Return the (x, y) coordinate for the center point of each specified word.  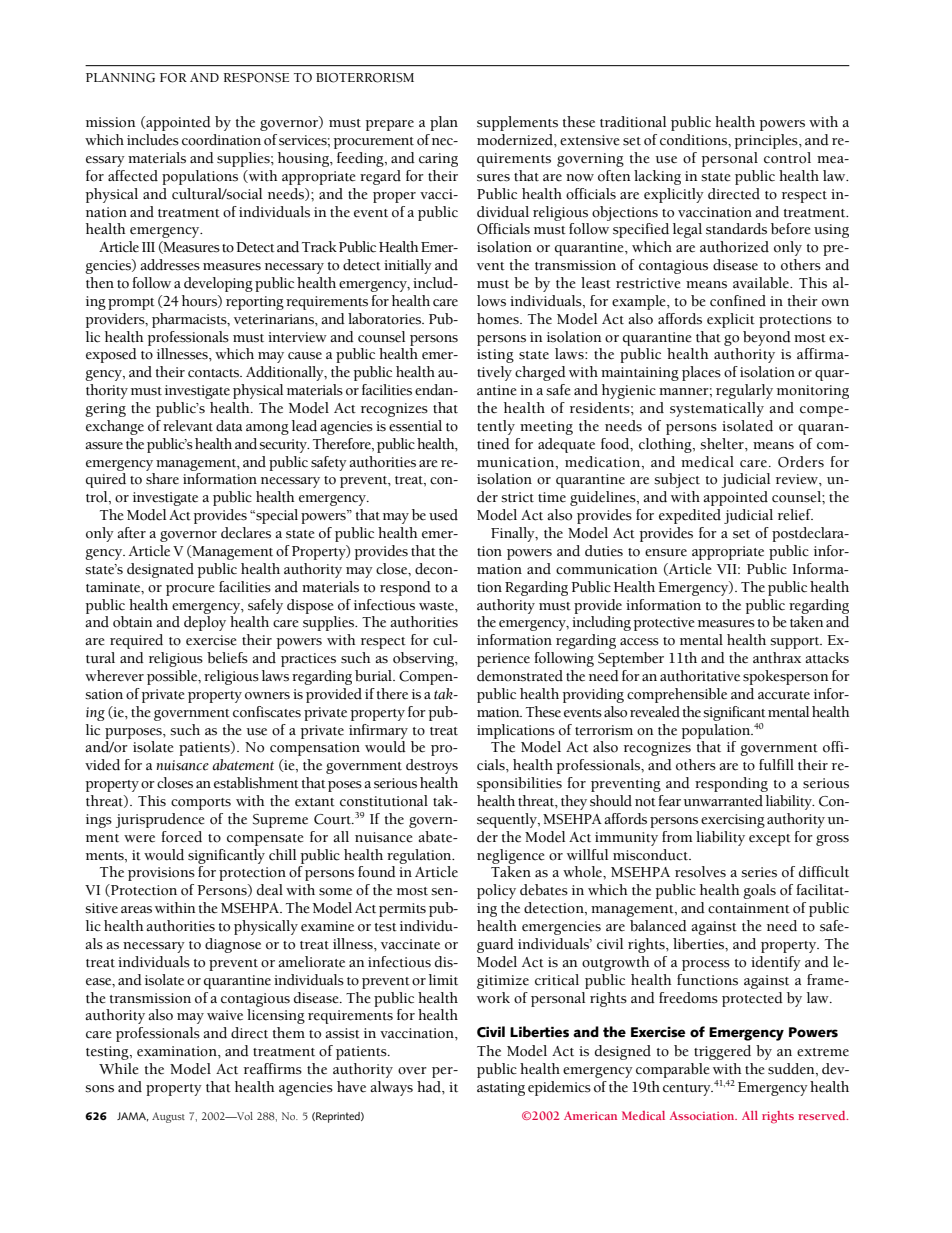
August (168, 1117)
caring (438, 160)
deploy (205, 623)
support (796, 643)
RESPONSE (256, 78)
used (443, 515)
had (430, 1086)
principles (767, 141)
